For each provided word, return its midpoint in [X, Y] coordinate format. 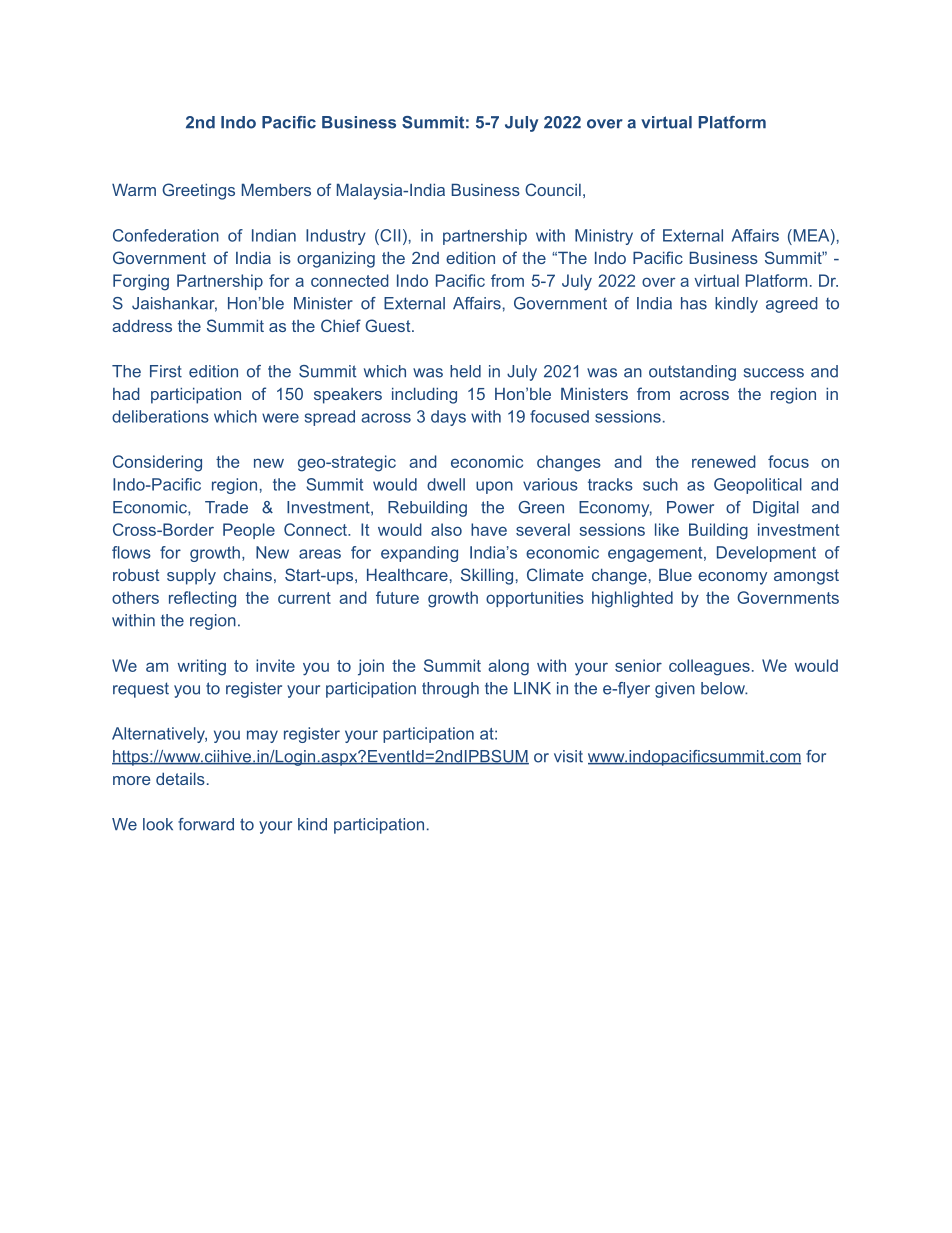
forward [206, 824]
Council [553, 189]
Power [690, 507]
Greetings [198, 191]
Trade [226, 507]
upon [494, 487]
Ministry [604, 237]
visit [568, 756]
